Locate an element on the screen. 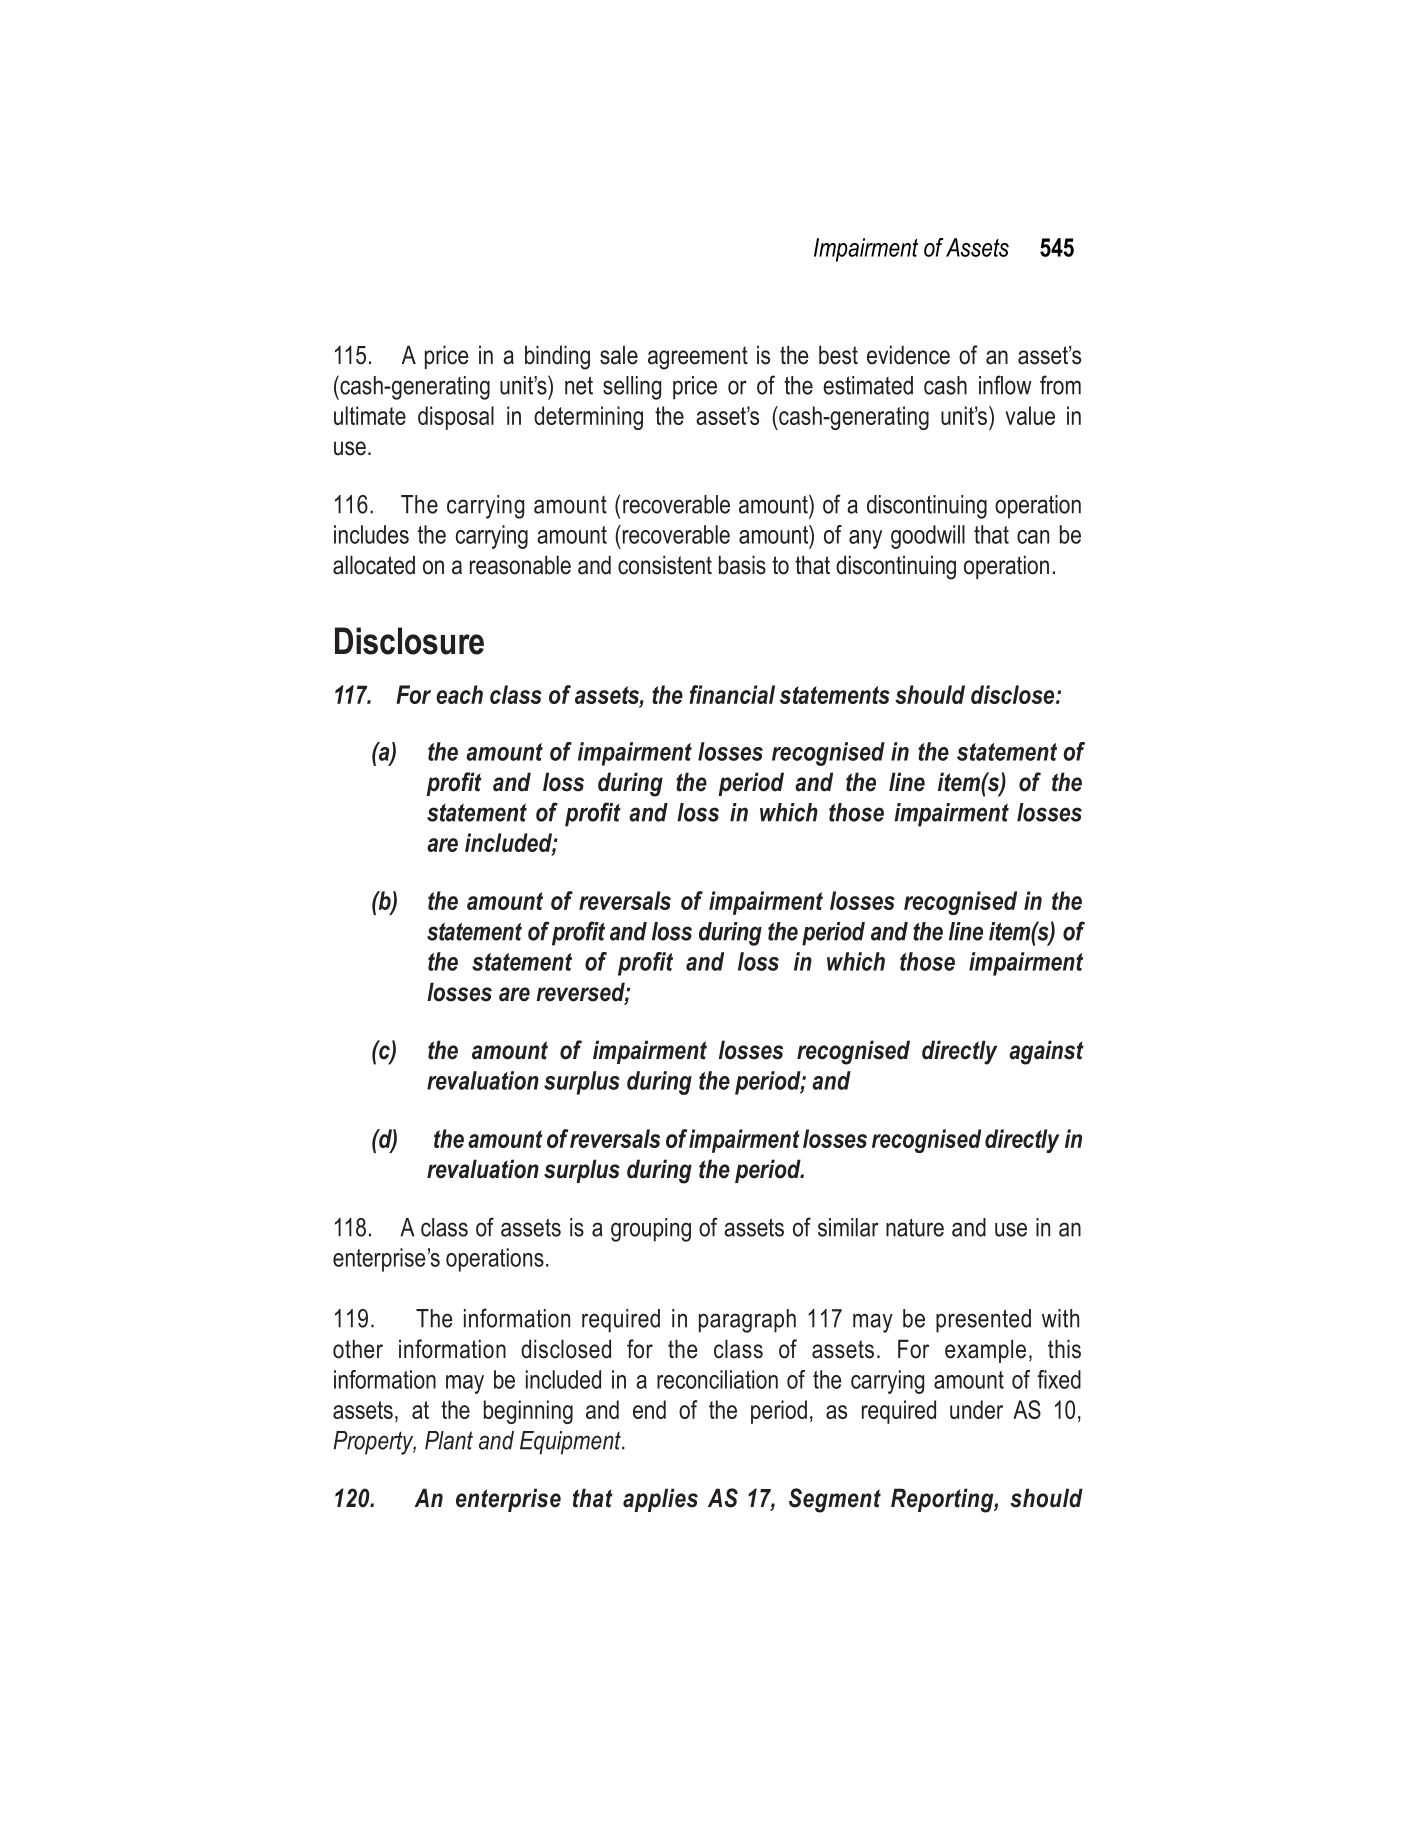 This screenshot has width=1415, height=1831. goodwill is located at coordinates (928, 537).
